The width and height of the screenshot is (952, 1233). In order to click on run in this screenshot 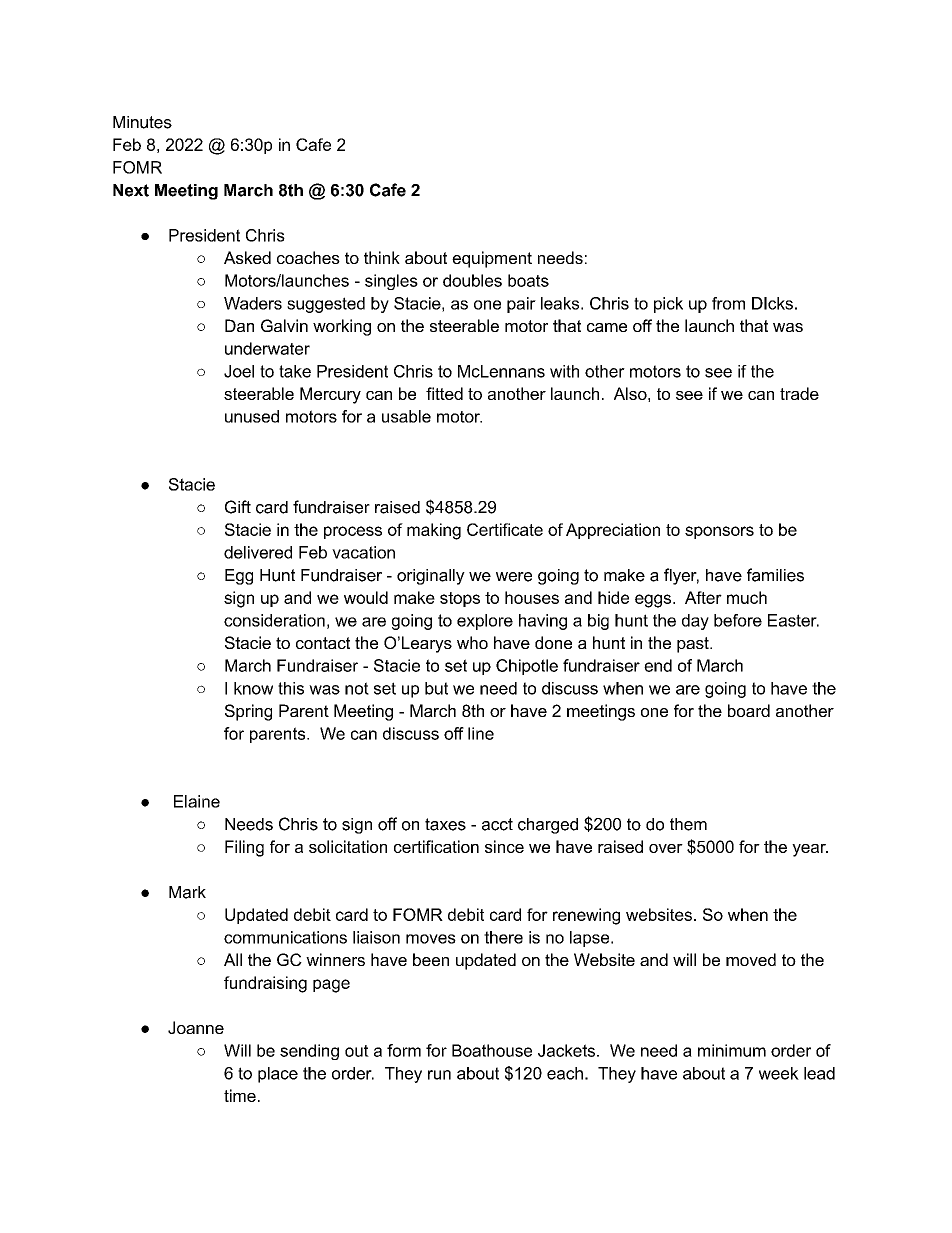, I will do `click(439, 1075)`.
